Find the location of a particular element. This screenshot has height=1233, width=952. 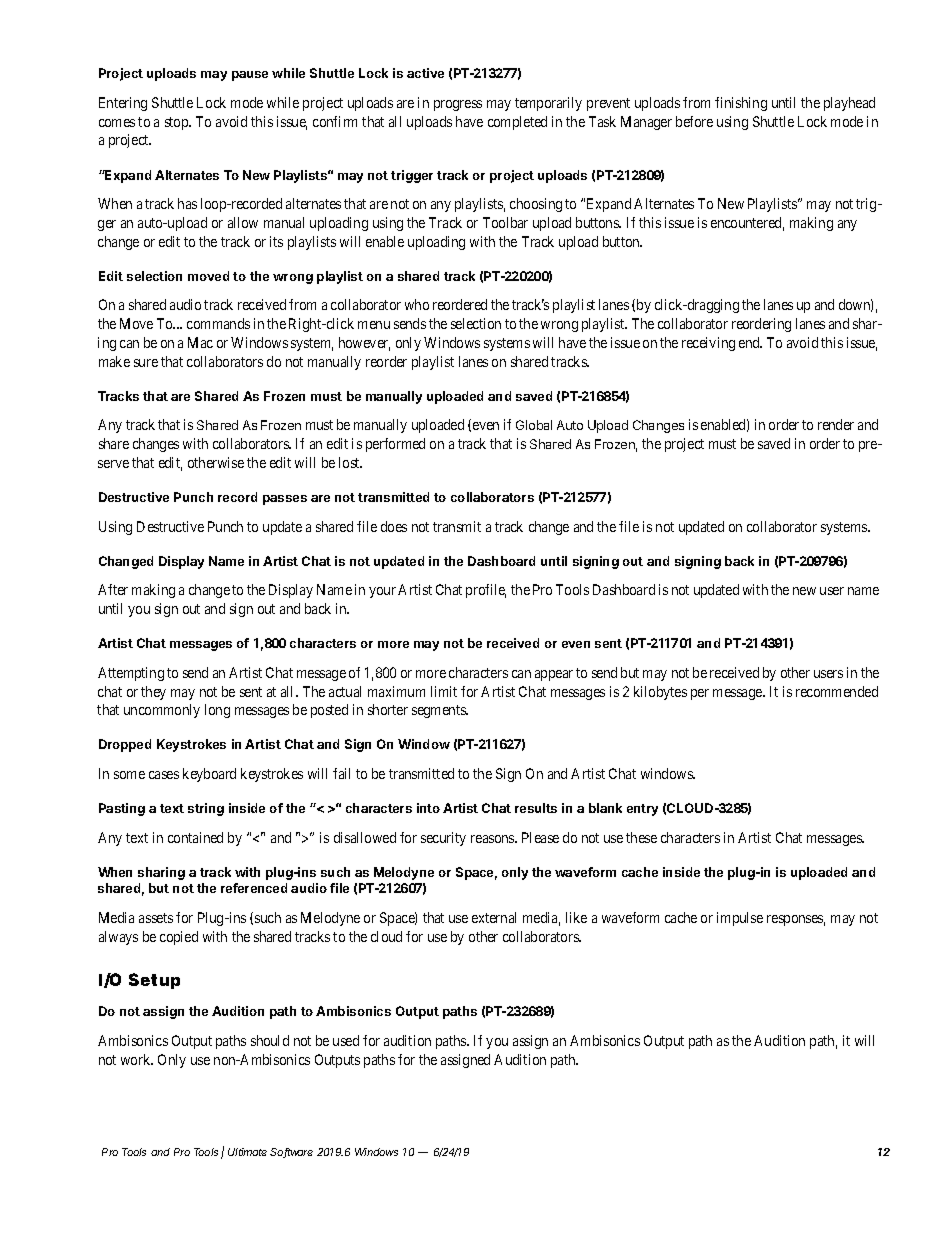

stop is located at coordinates (177, 123).
